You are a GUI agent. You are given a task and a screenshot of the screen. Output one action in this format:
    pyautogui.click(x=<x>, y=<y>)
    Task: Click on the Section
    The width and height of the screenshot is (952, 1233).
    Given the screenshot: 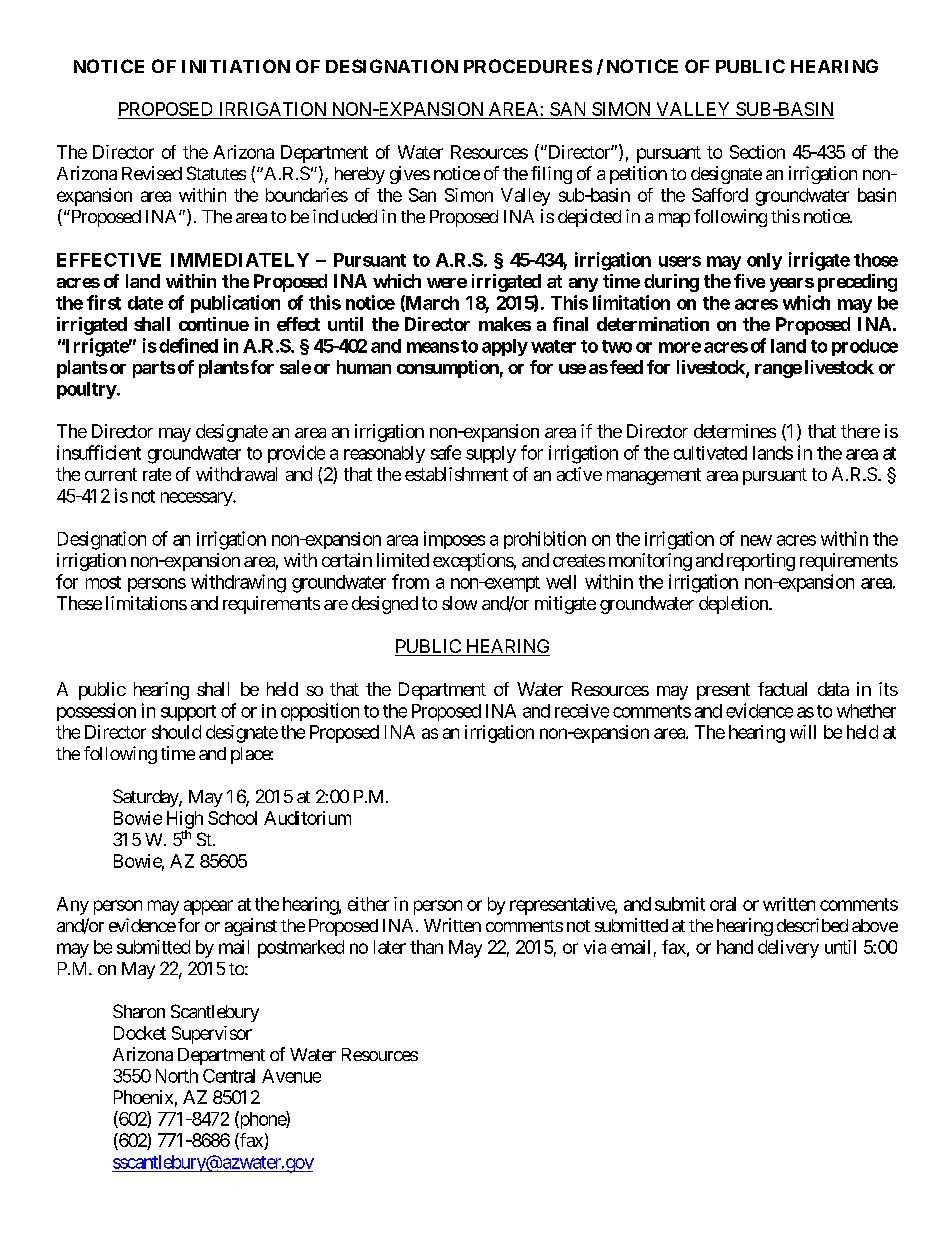 What is the action you would take?
    pyautogui.click(x=757, y=152)
